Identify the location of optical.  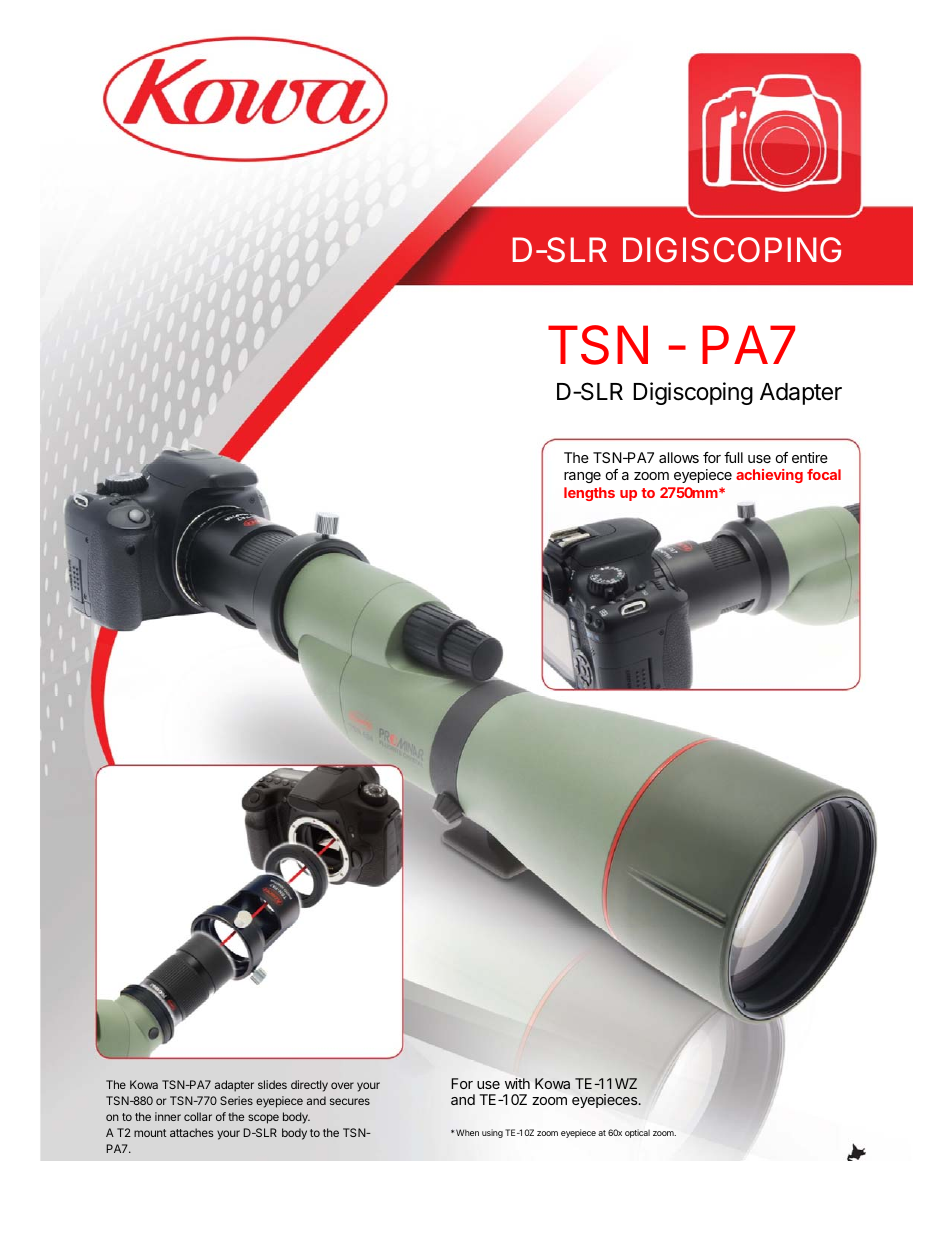
(637, 1133).
